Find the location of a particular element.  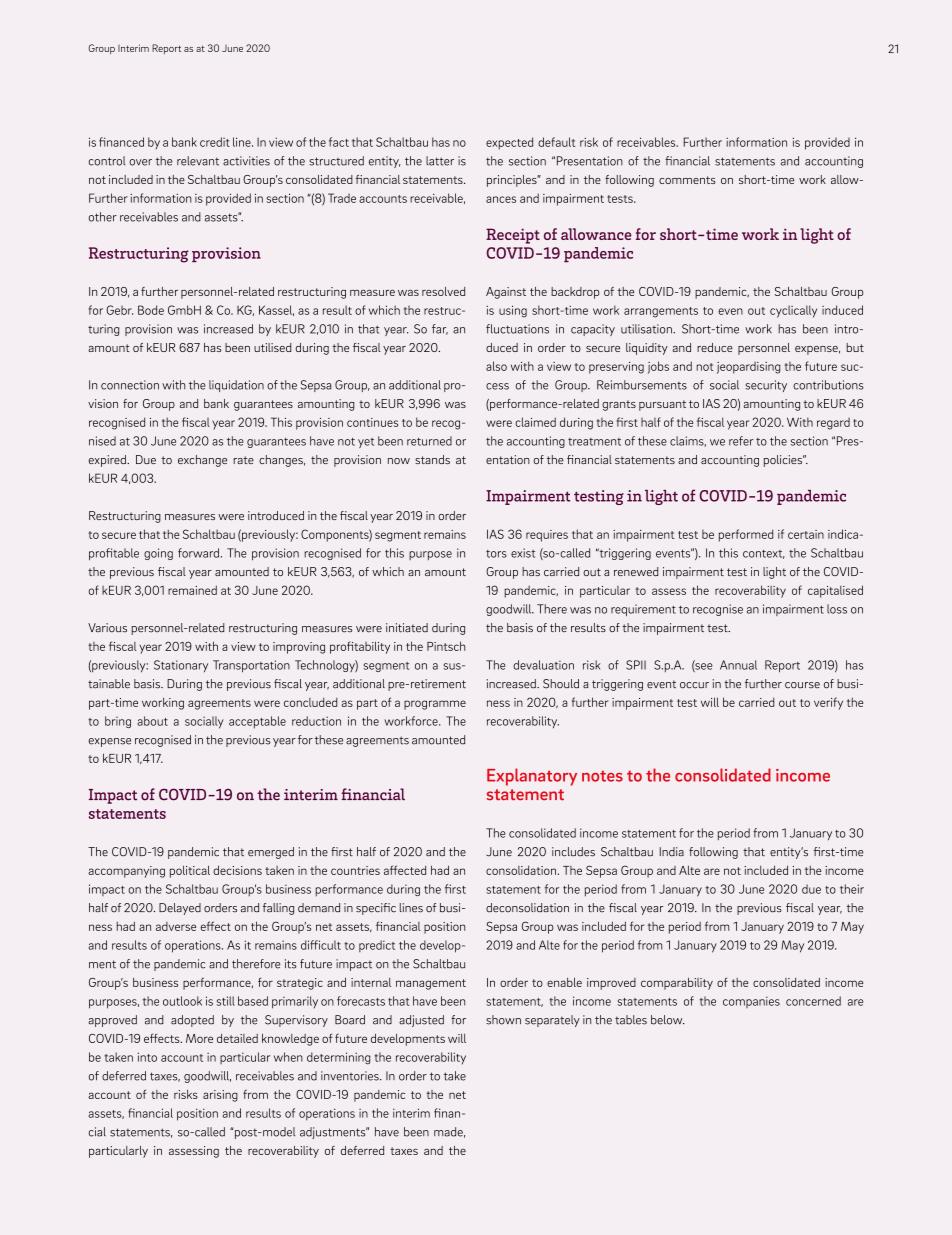

relevant is located at coordinates (198, 161).
